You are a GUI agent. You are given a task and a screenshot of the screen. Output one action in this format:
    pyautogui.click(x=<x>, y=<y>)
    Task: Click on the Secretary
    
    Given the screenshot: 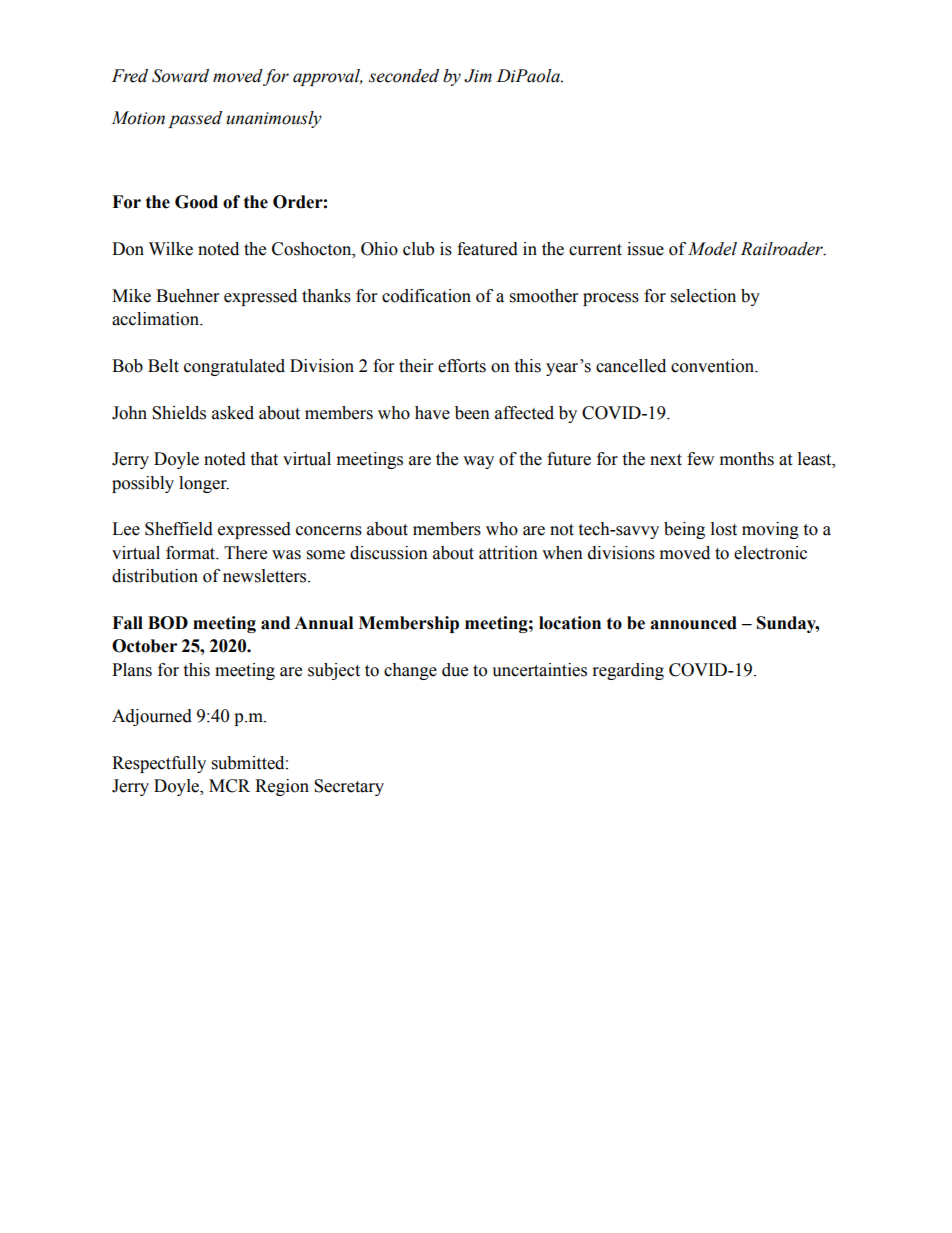 What is the action you would take?
    pyautogui.click(x=349, y=787)
